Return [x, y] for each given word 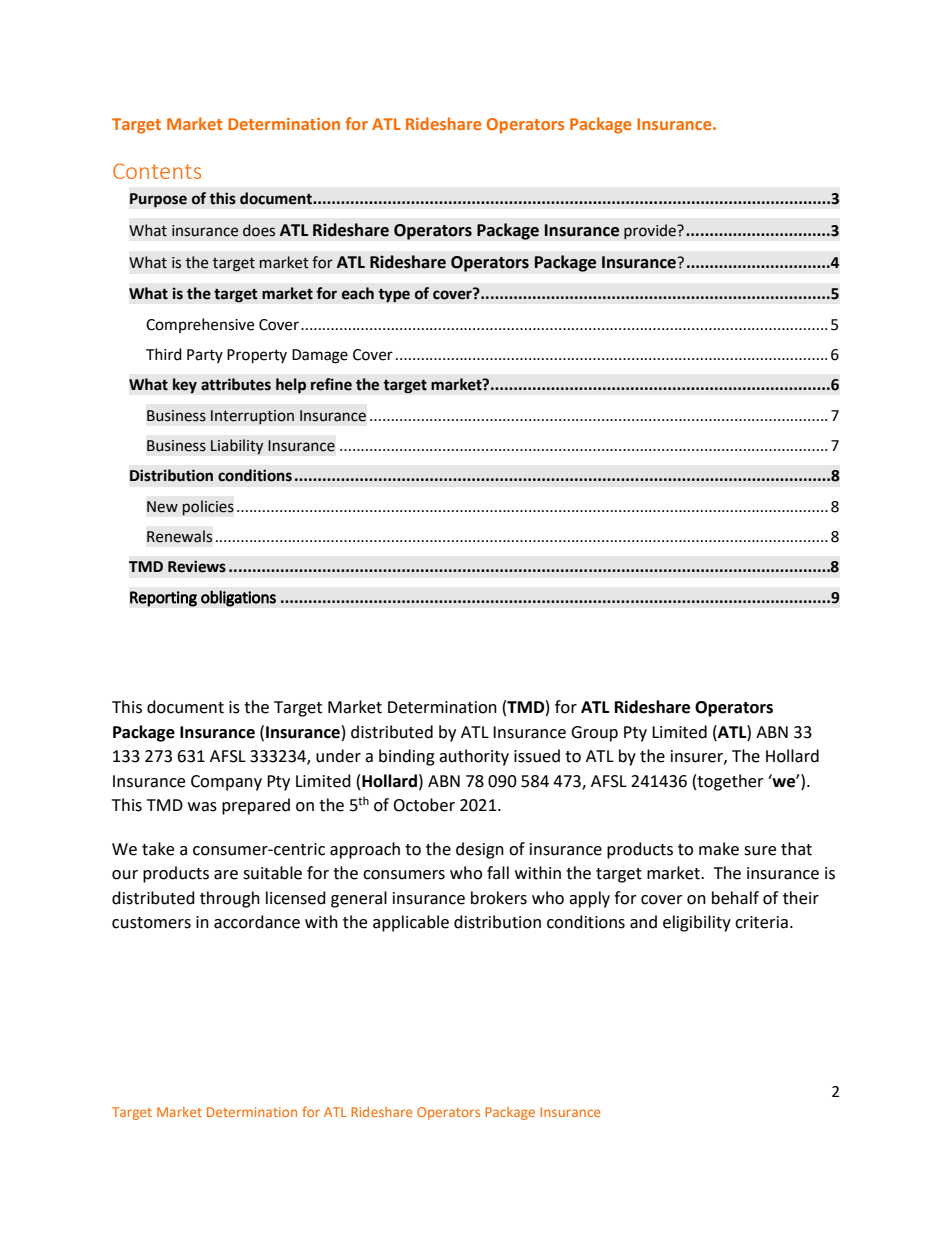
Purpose [158, 200]
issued [537, 756]
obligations [238, 598]
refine [331, 384]
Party [205, 356]
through [230, 899]
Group [594, 734]
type [394, 295]
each [358, 293]
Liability [237, 447]
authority [474, 757]
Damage [320, 356]
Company [226, 783]
